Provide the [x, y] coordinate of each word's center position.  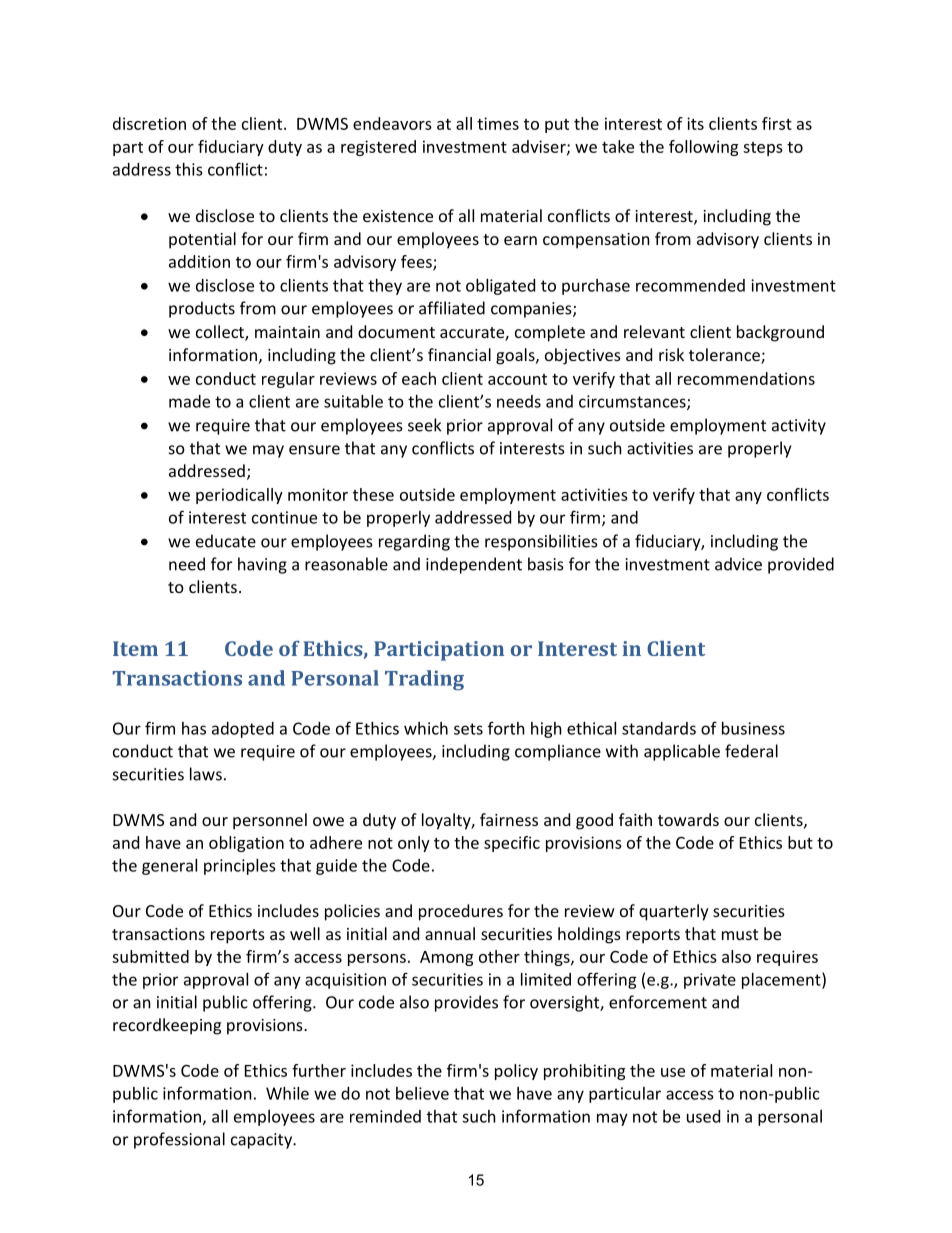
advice [738, 564]
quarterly [674, 912]
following [703, 148]
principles [240, 867]
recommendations [746, 378]
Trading [424, 680]
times [498, 123]
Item [135, 648]
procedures [461, 912]
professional [179, 1140]
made [189, 401]
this [189, 169]
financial [459, 354]
